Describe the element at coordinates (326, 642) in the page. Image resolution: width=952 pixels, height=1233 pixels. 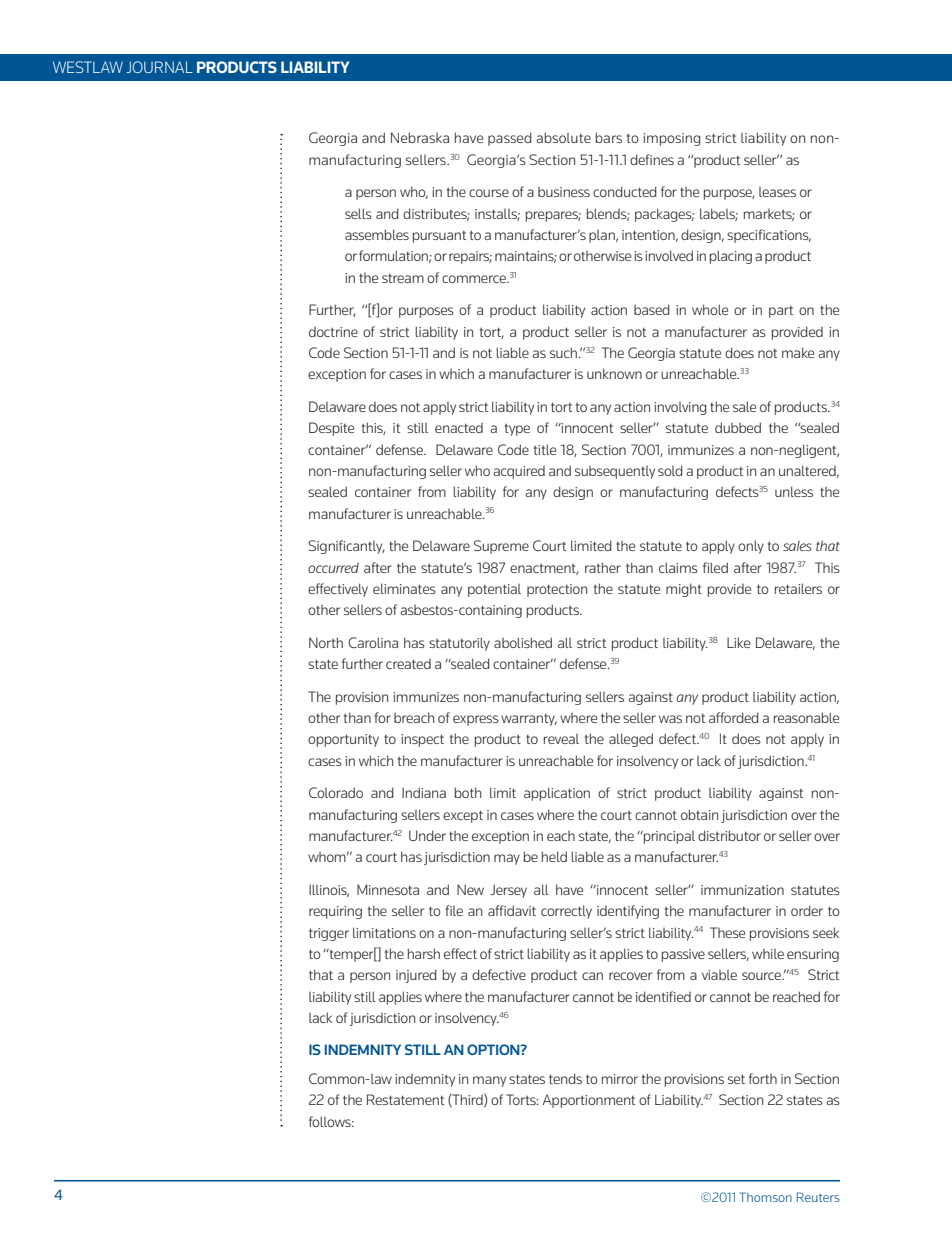
I see `North` at that location.
